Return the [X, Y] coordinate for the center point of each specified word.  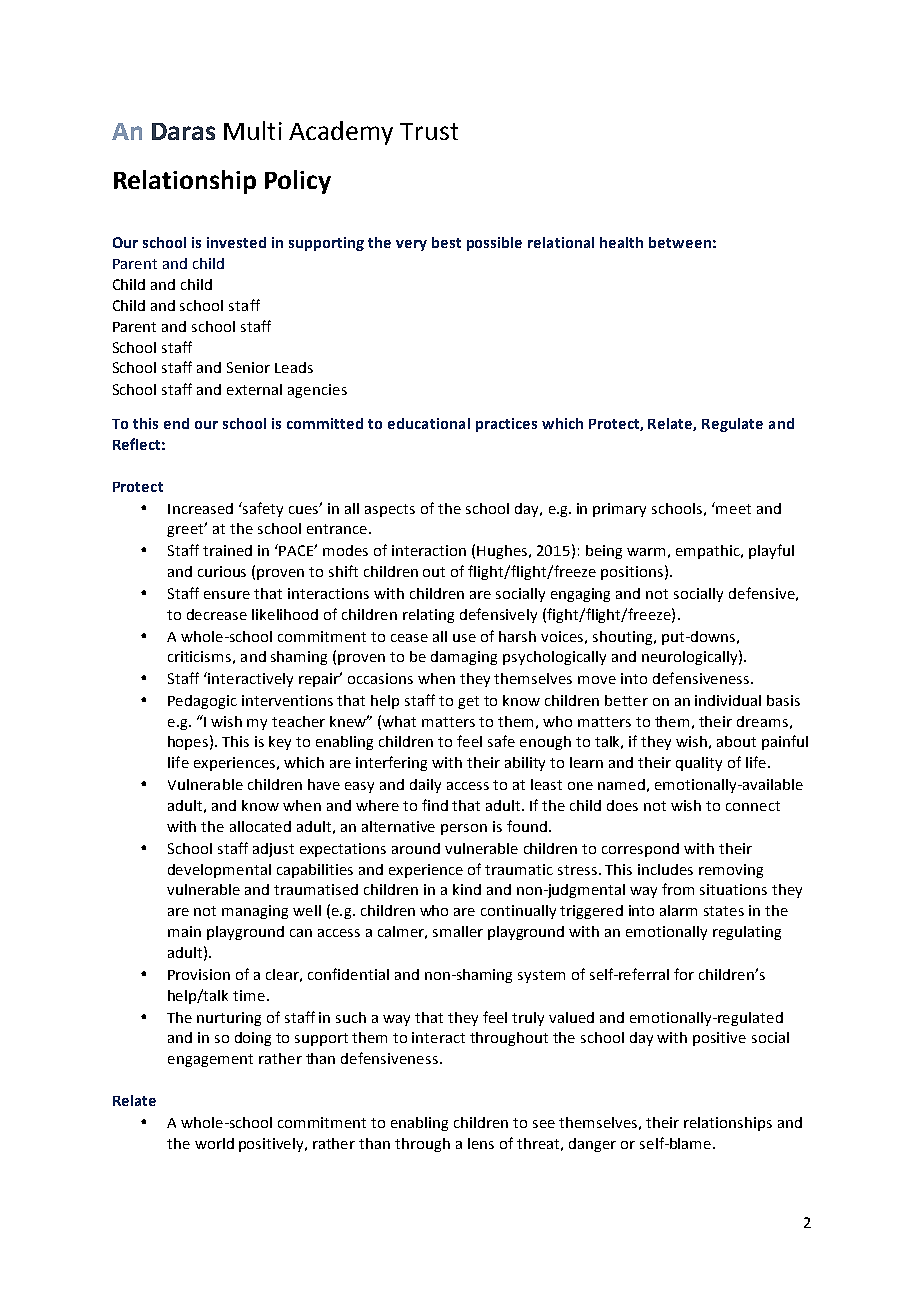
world [214, 1143]
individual [728, 700]
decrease [217, 614]
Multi [253, 130]
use [464, 638]
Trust [429, 131]
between [680, 242]
